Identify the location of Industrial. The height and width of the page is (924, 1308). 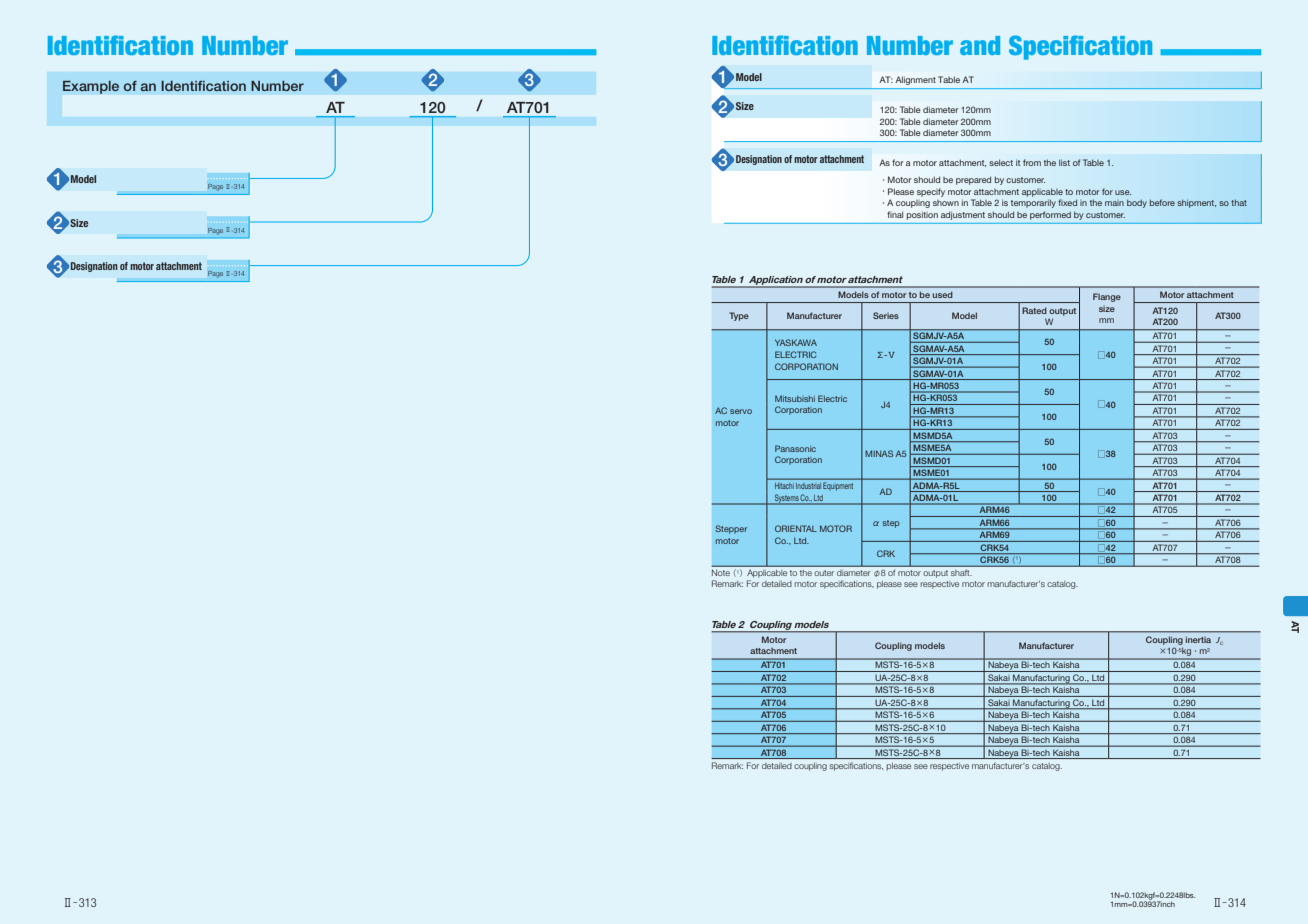
(808, 486).
